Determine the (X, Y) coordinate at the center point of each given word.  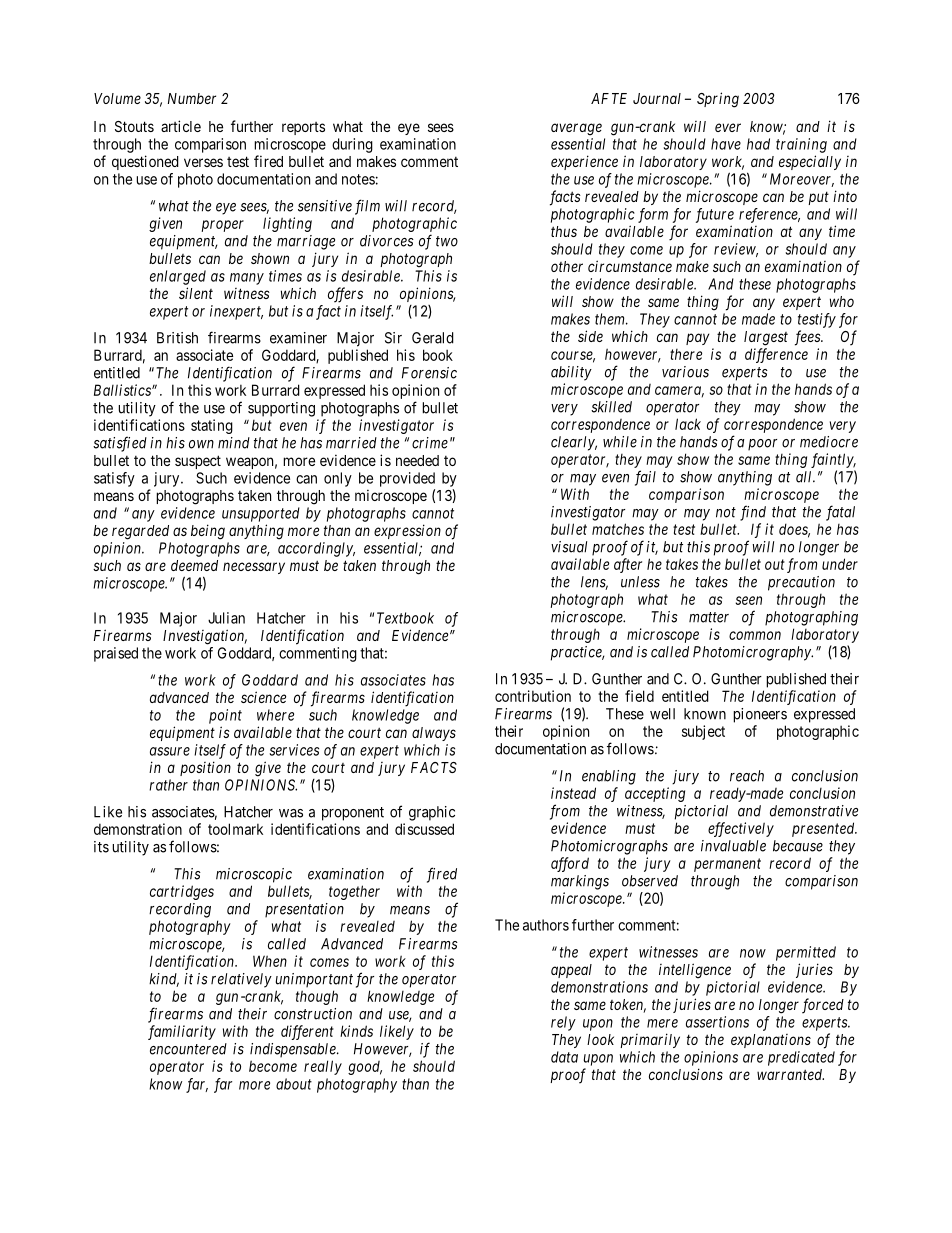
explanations (771, 1041)
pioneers (760, 715)
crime (430, 443)
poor (762, 445)
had (758, 144)
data (564, 1057)
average (576, 129)
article (181, 126)
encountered (188, 1049)
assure (170, 751)
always (434, 734)
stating (212, 426)
